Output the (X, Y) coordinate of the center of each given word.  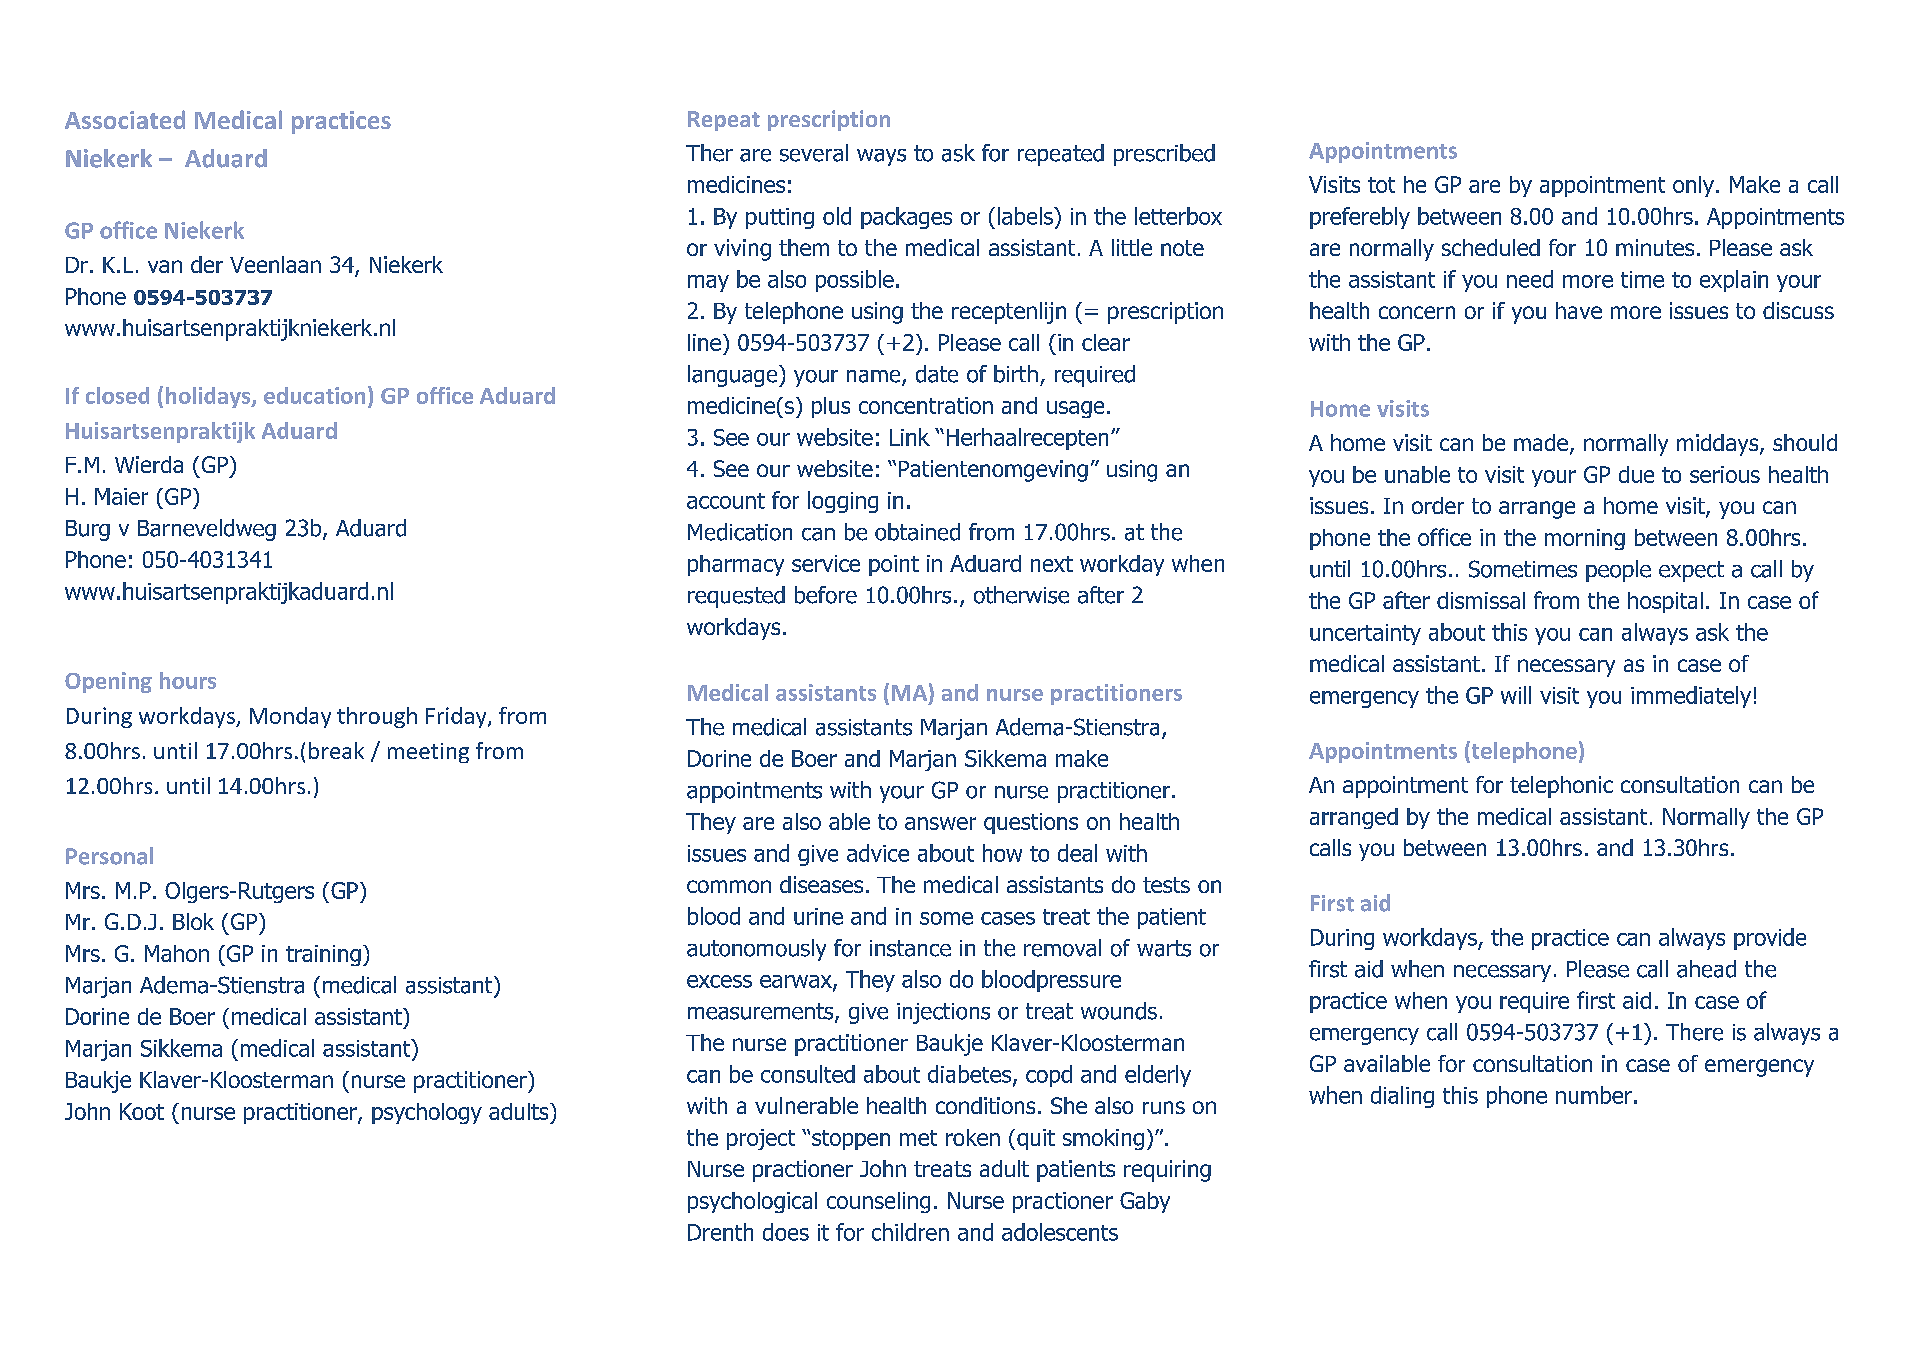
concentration (926, 405)
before (826, 595)
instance (910, 948)
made (1541, 442)
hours (188, 680)
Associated (125, 119)
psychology (427, 1113)
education (314, 395)
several (814, 153)
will (1516, 695)
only (1693, 186)
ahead (1706, 969)
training (323, 955)
